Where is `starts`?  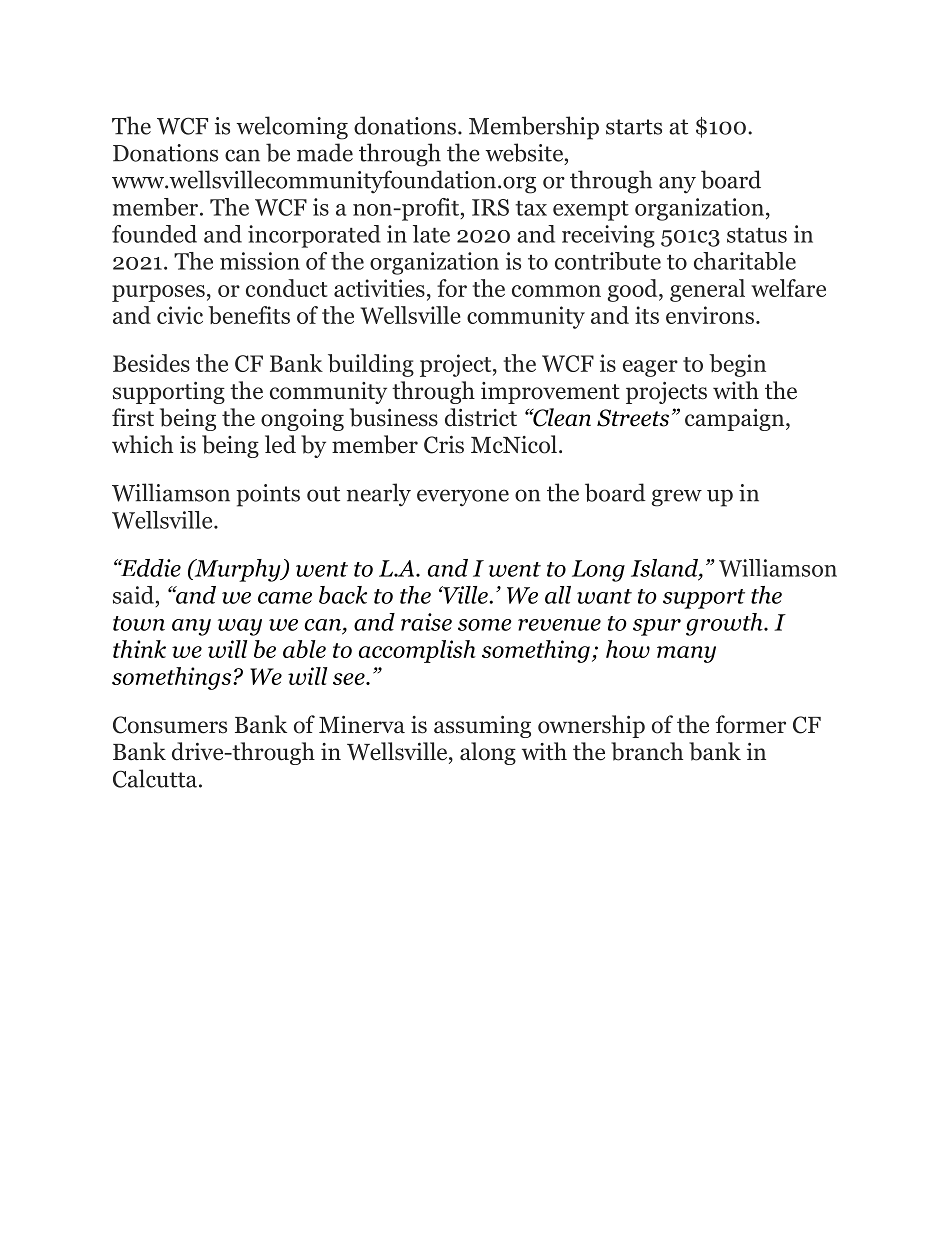
starts is located at coordinates (634, 127).
